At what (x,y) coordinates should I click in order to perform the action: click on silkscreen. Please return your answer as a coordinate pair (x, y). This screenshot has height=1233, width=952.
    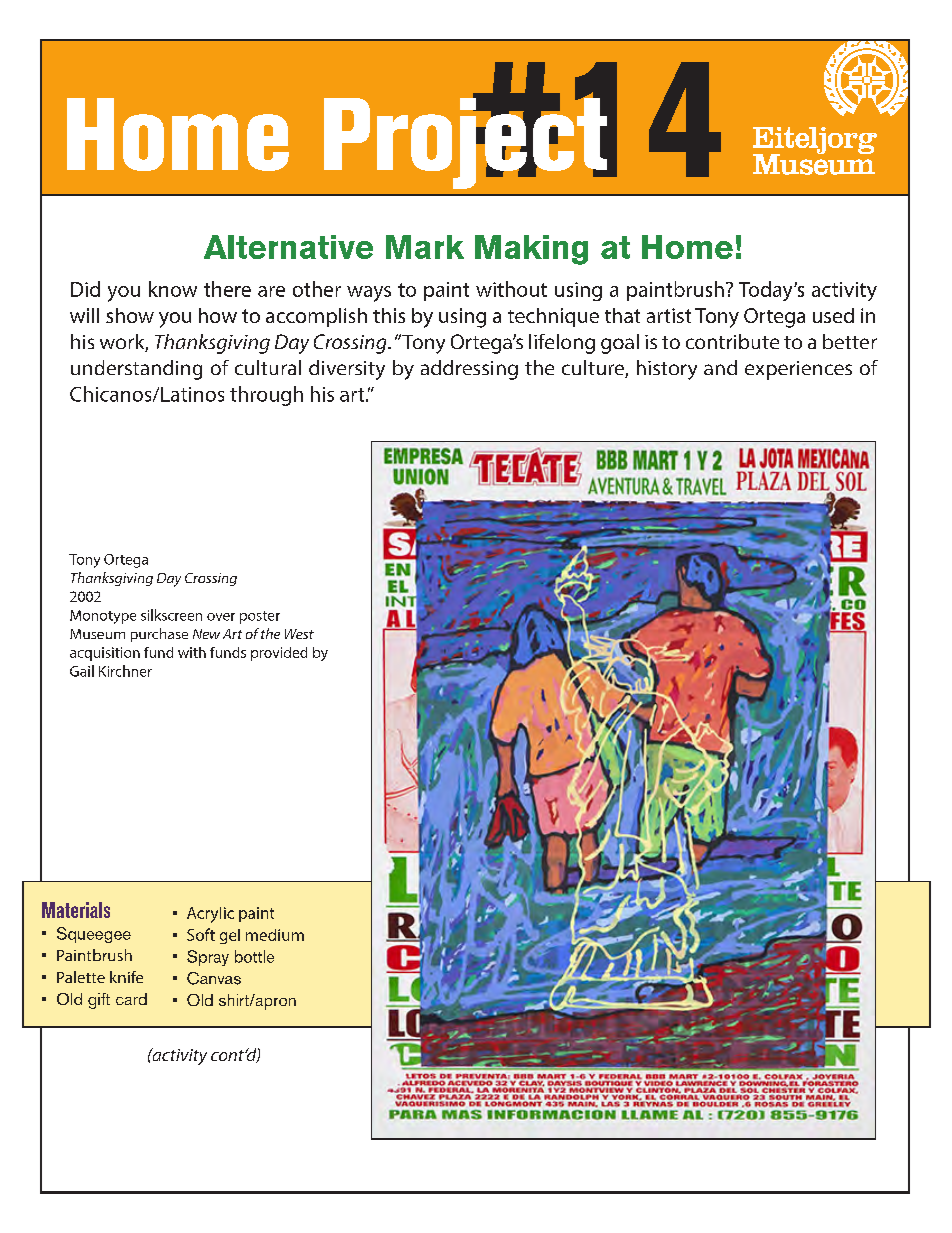
    Looking at the image, I should click on (171, 615).
